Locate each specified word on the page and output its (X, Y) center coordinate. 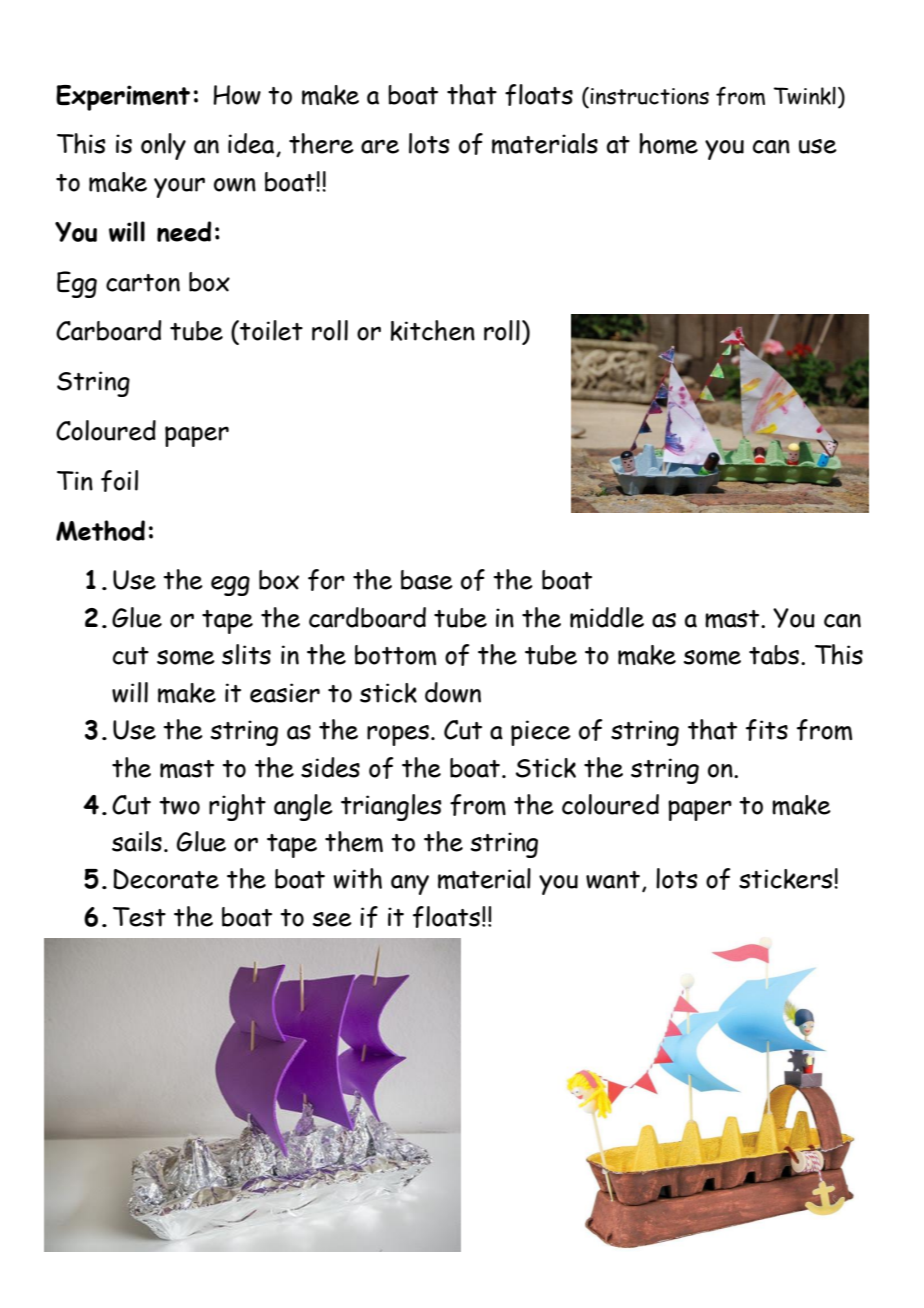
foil (119, 481)
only (163, 146)
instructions (649, 96)
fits (767, 730)
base (427, 580)
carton (143, 283)
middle (607, 617)
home (668, 143)
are (380, 146)
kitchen (433, 330)
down (453, 692)
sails (137, 841)
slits (246, 654)
